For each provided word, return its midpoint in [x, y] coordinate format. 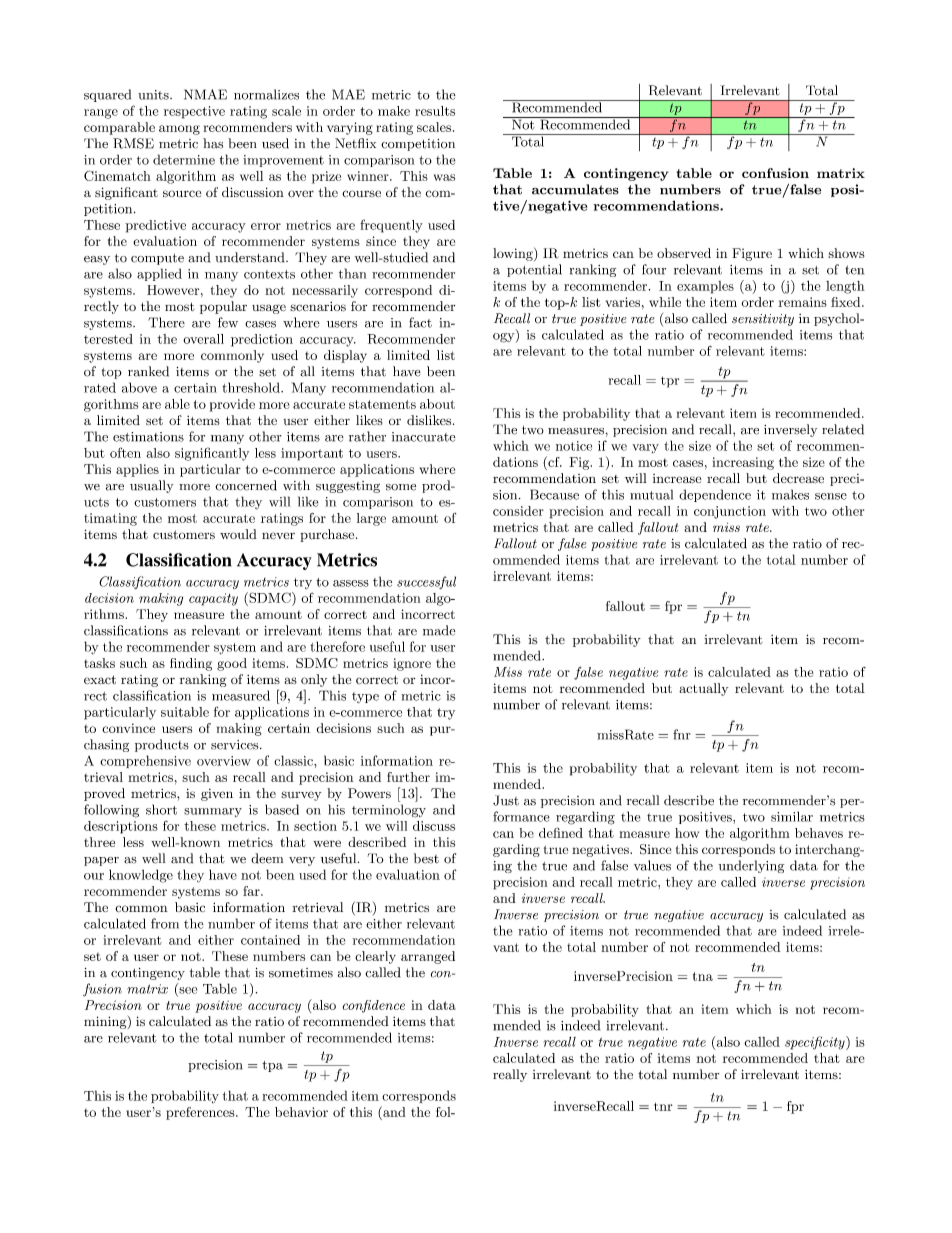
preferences [201, 1113]
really [510, 1075]
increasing [743, 463]
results [435, 111]
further [408, 777]
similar [792, 816]
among [179, 130]
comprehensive [145, 761]
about [437, 404]
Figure [752, 254]
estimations [148, 437]
